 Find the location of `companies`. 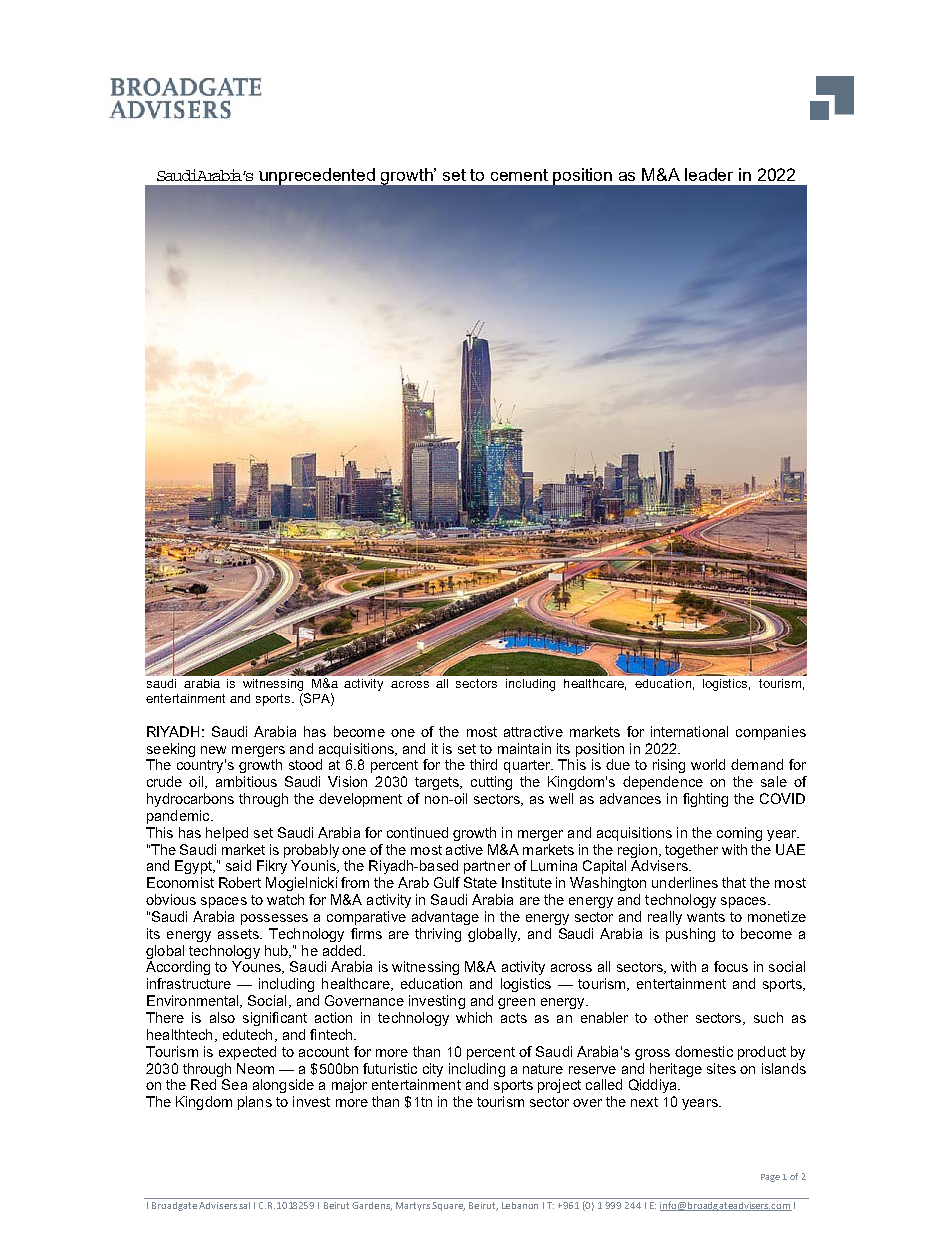

companies is located at coordinates (771, 733).
